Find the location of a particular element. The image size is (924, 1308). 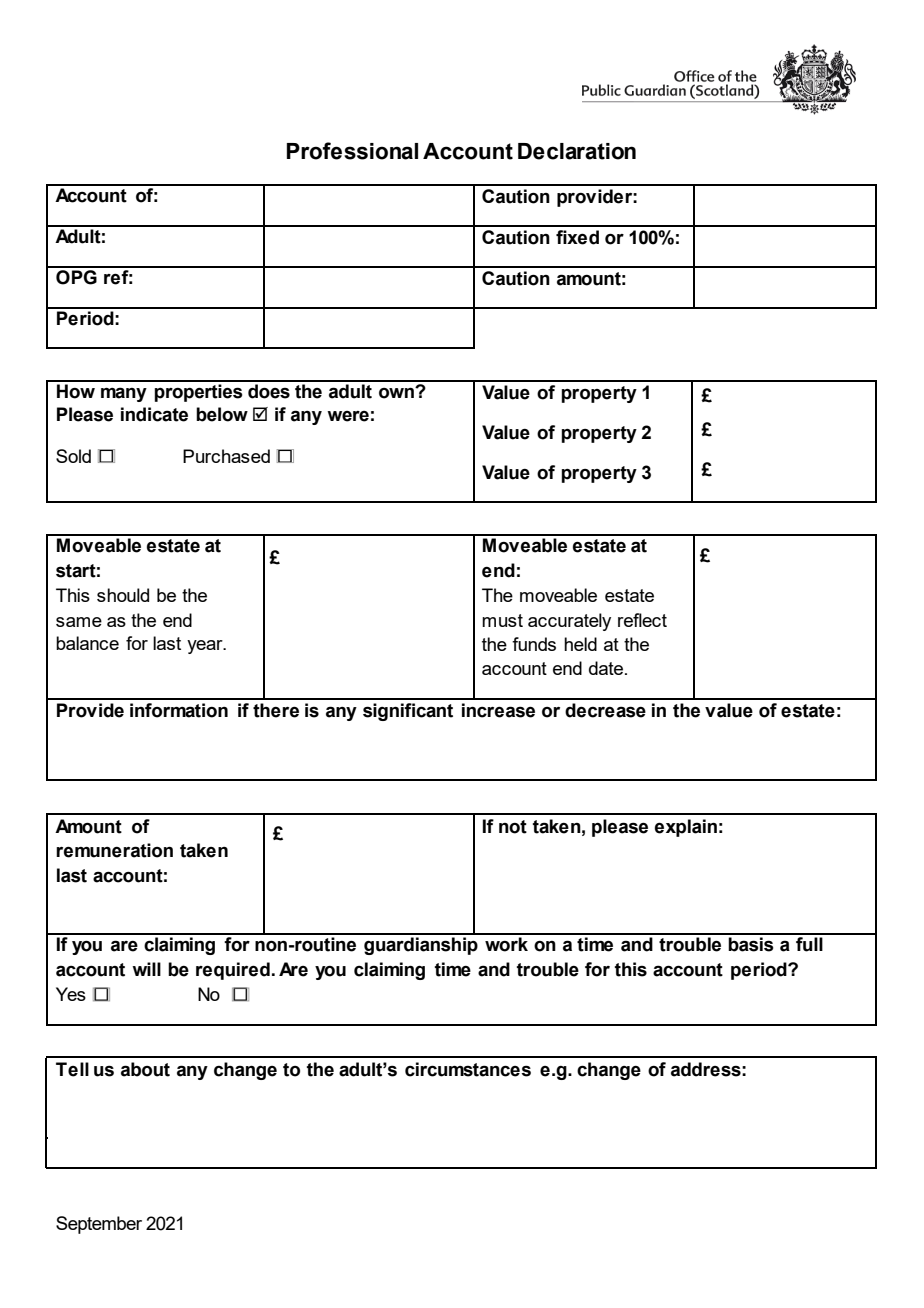

significant is located at coordinates (408, 712).
